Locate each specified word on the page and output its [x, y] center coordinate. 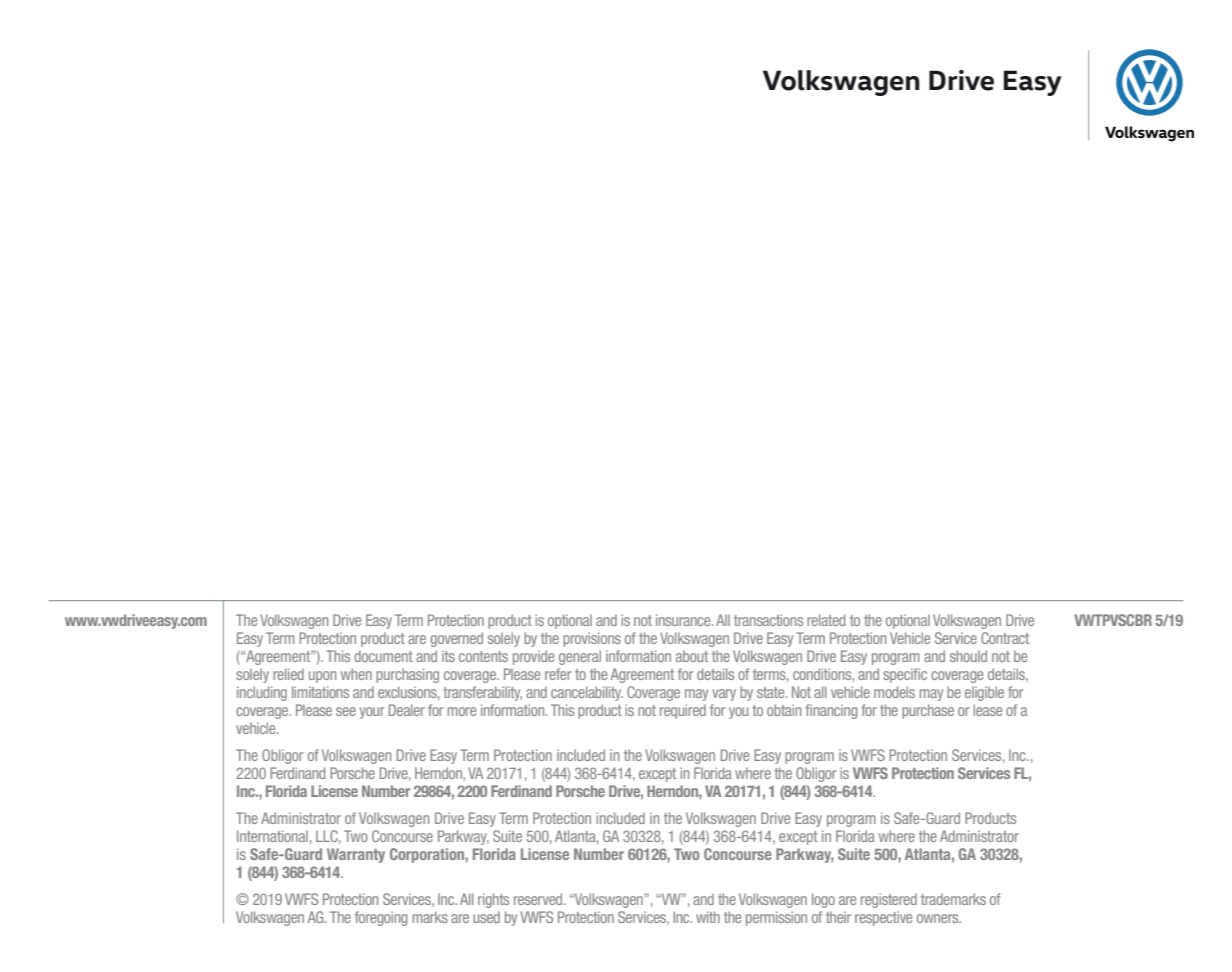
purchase [928, 711]
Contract [1005, 638]
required [683, 711]
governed [456, 639]
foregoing [381, 918]
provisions [592, 639]
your [372, 713]
